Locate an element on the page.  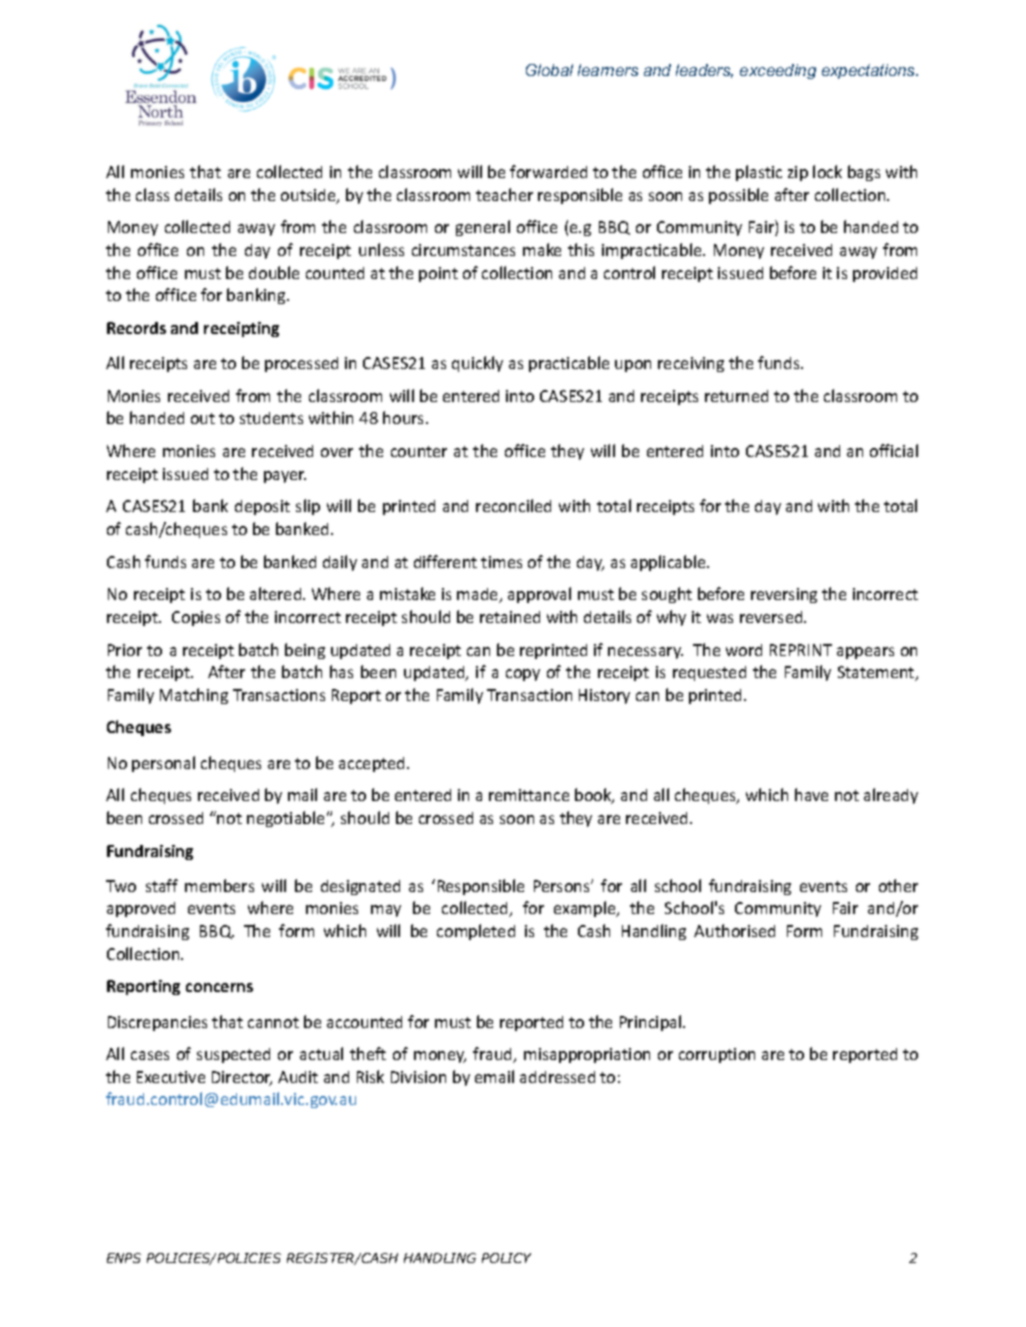
students is located at coordinates (271, 418).
